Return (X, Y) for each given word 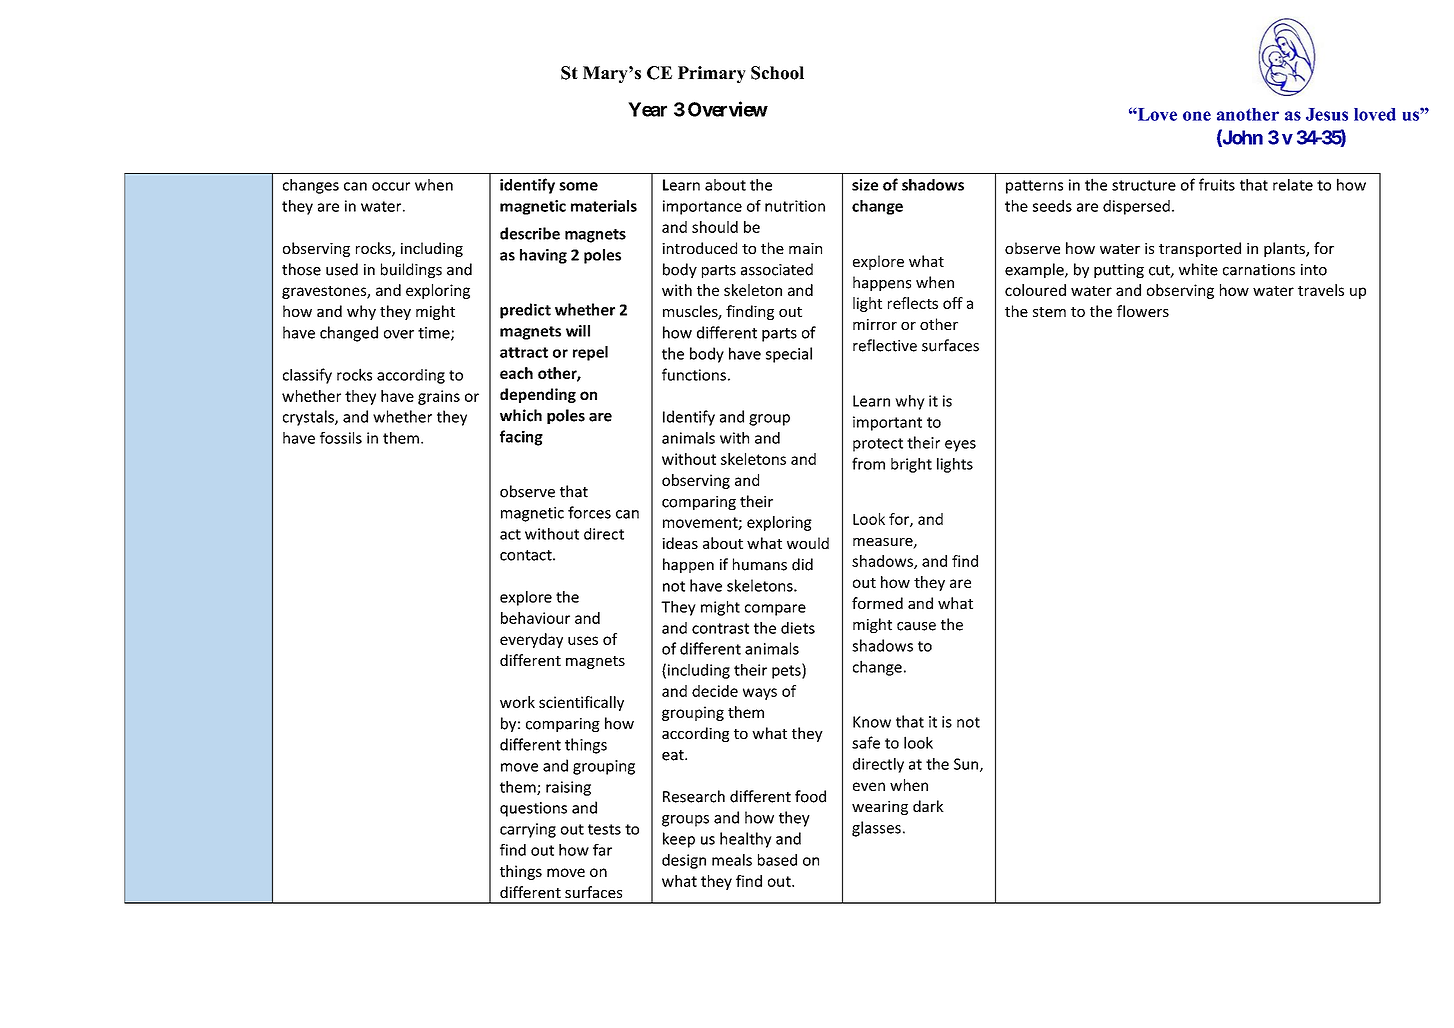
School (777, 73)
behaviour (535, 618)
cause (916, 626)
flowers (1143, 311)
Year (647, 109)
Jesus (1327, 114)
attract (524, 352)
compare (775, 610)
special (789, 355)
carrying (528, 830)
